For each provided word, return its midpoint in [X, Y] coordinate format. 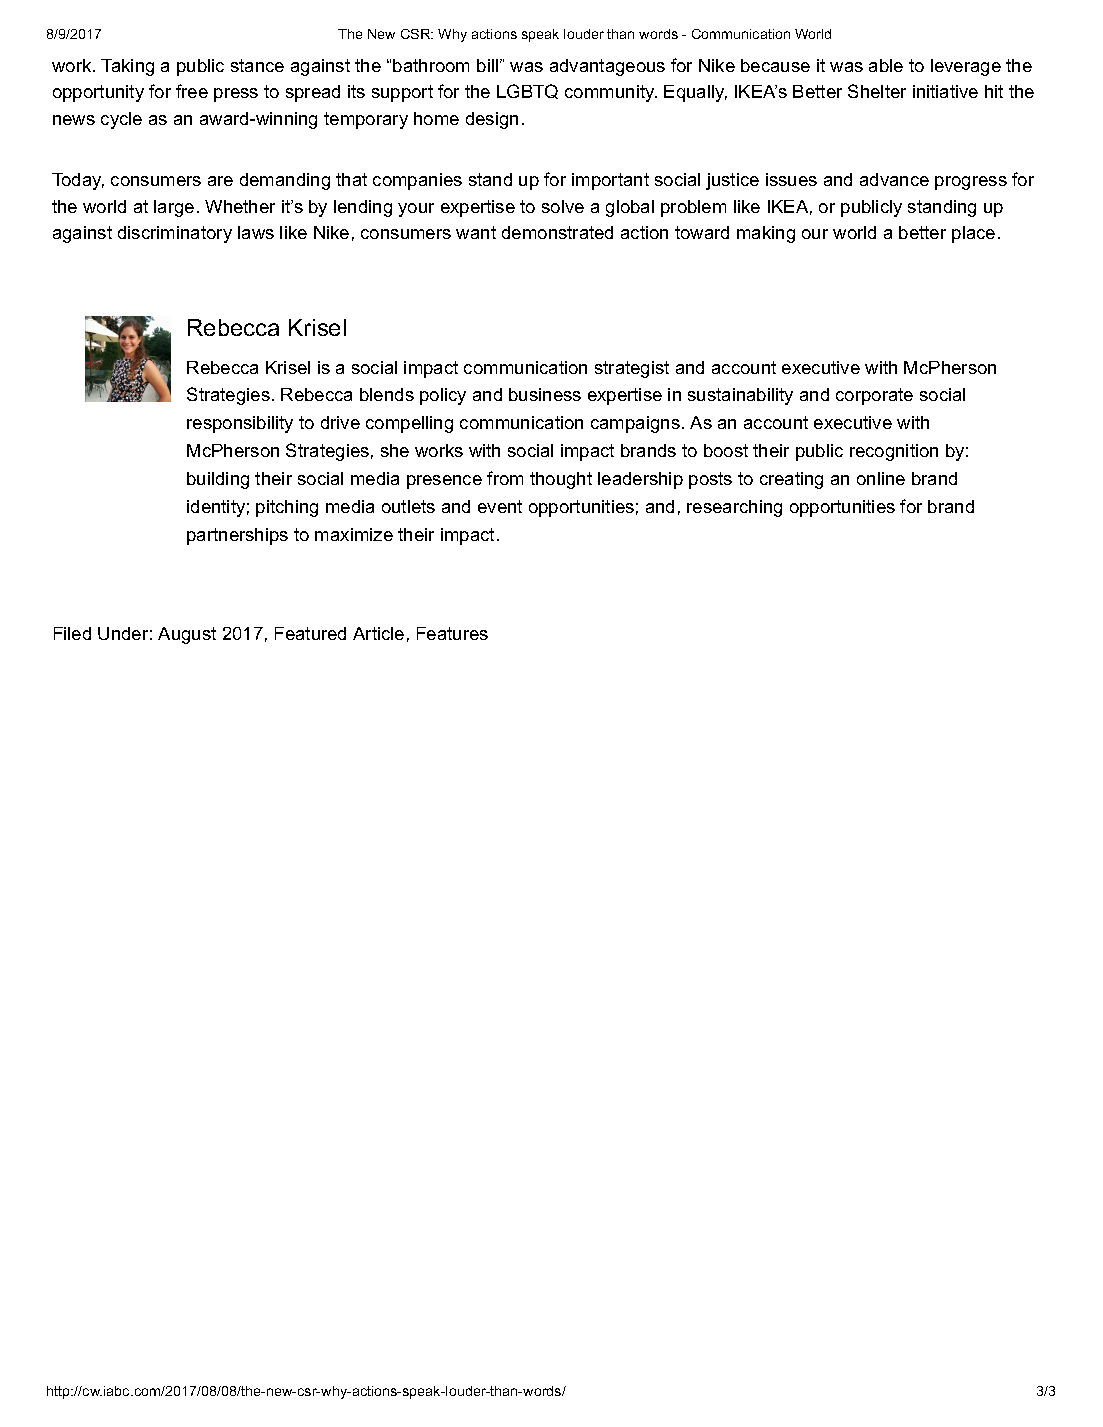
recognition [894, 452]
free [192, 91]
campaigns [635, 424]
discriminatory [175, 234]
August [187, 635]
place [973, 234]
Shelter [877, 91]
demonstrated [557, 232]
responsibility [240, 424]
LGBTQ [527, 91]
